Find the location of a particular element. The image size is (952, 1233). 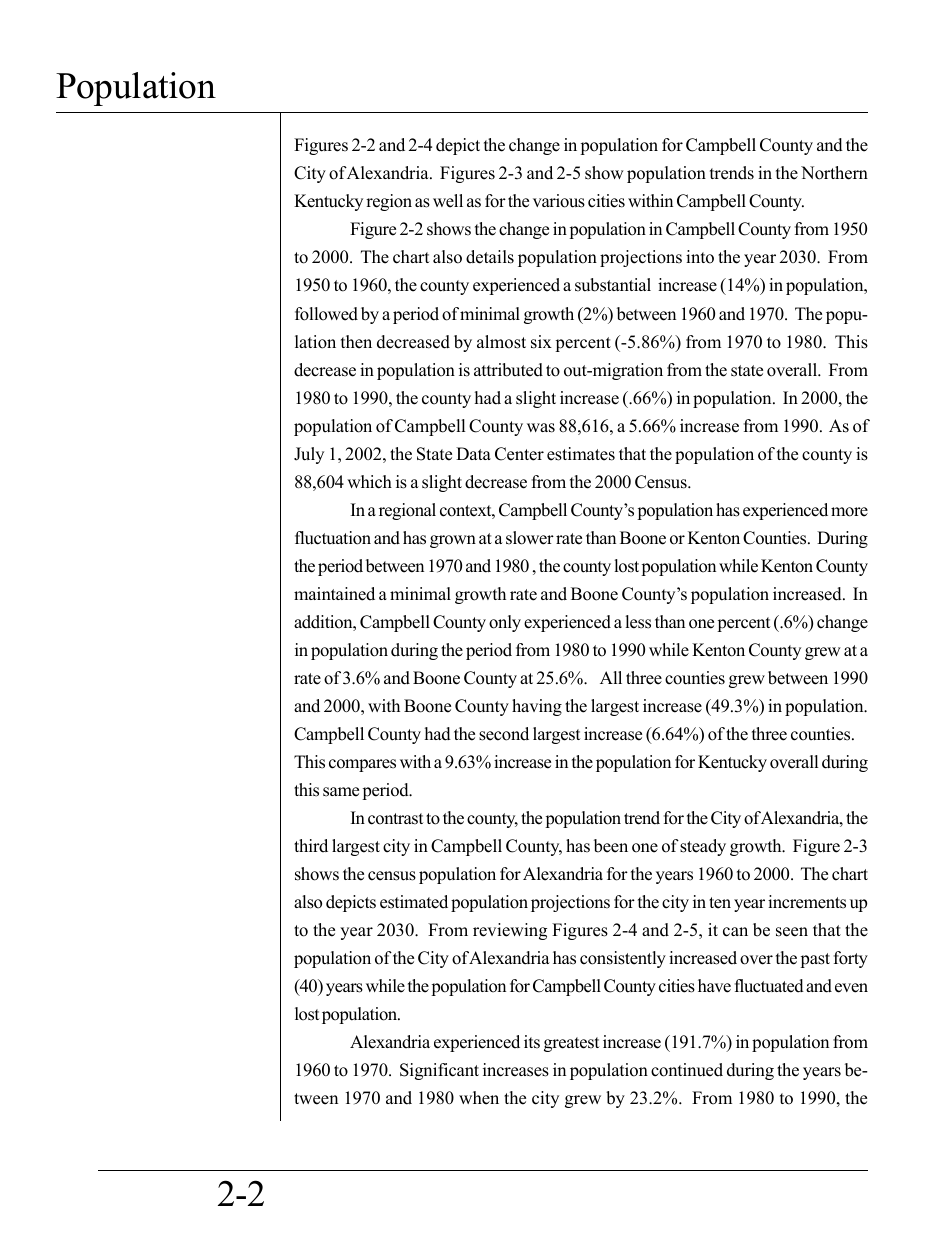

been is located at coordinates (611, 846).
